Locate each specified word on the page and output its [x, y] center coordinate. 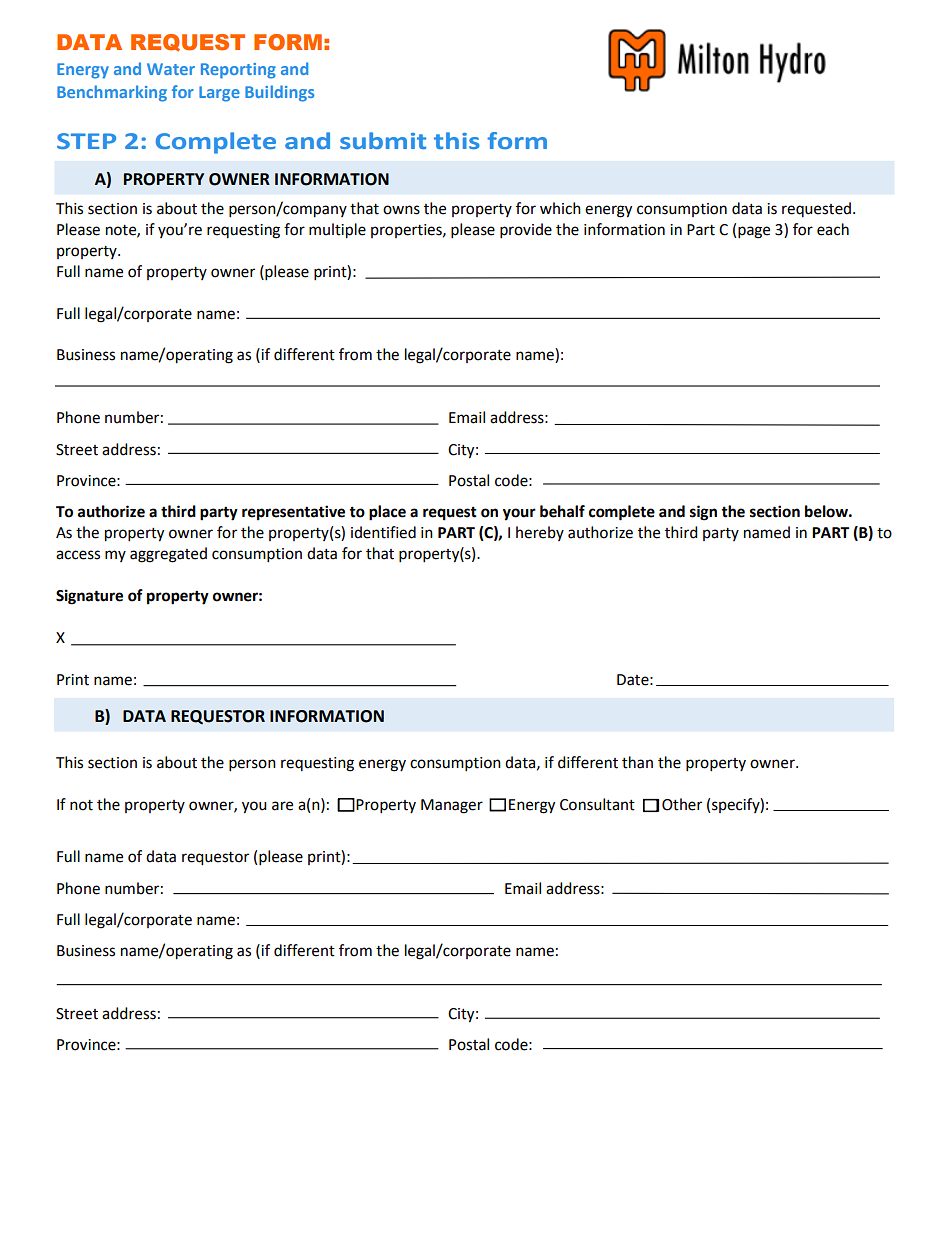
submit [383, 140]
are [282, 806]
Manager [452, 806]
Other [682, 804]
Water [171, 69]
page [754, 232]
